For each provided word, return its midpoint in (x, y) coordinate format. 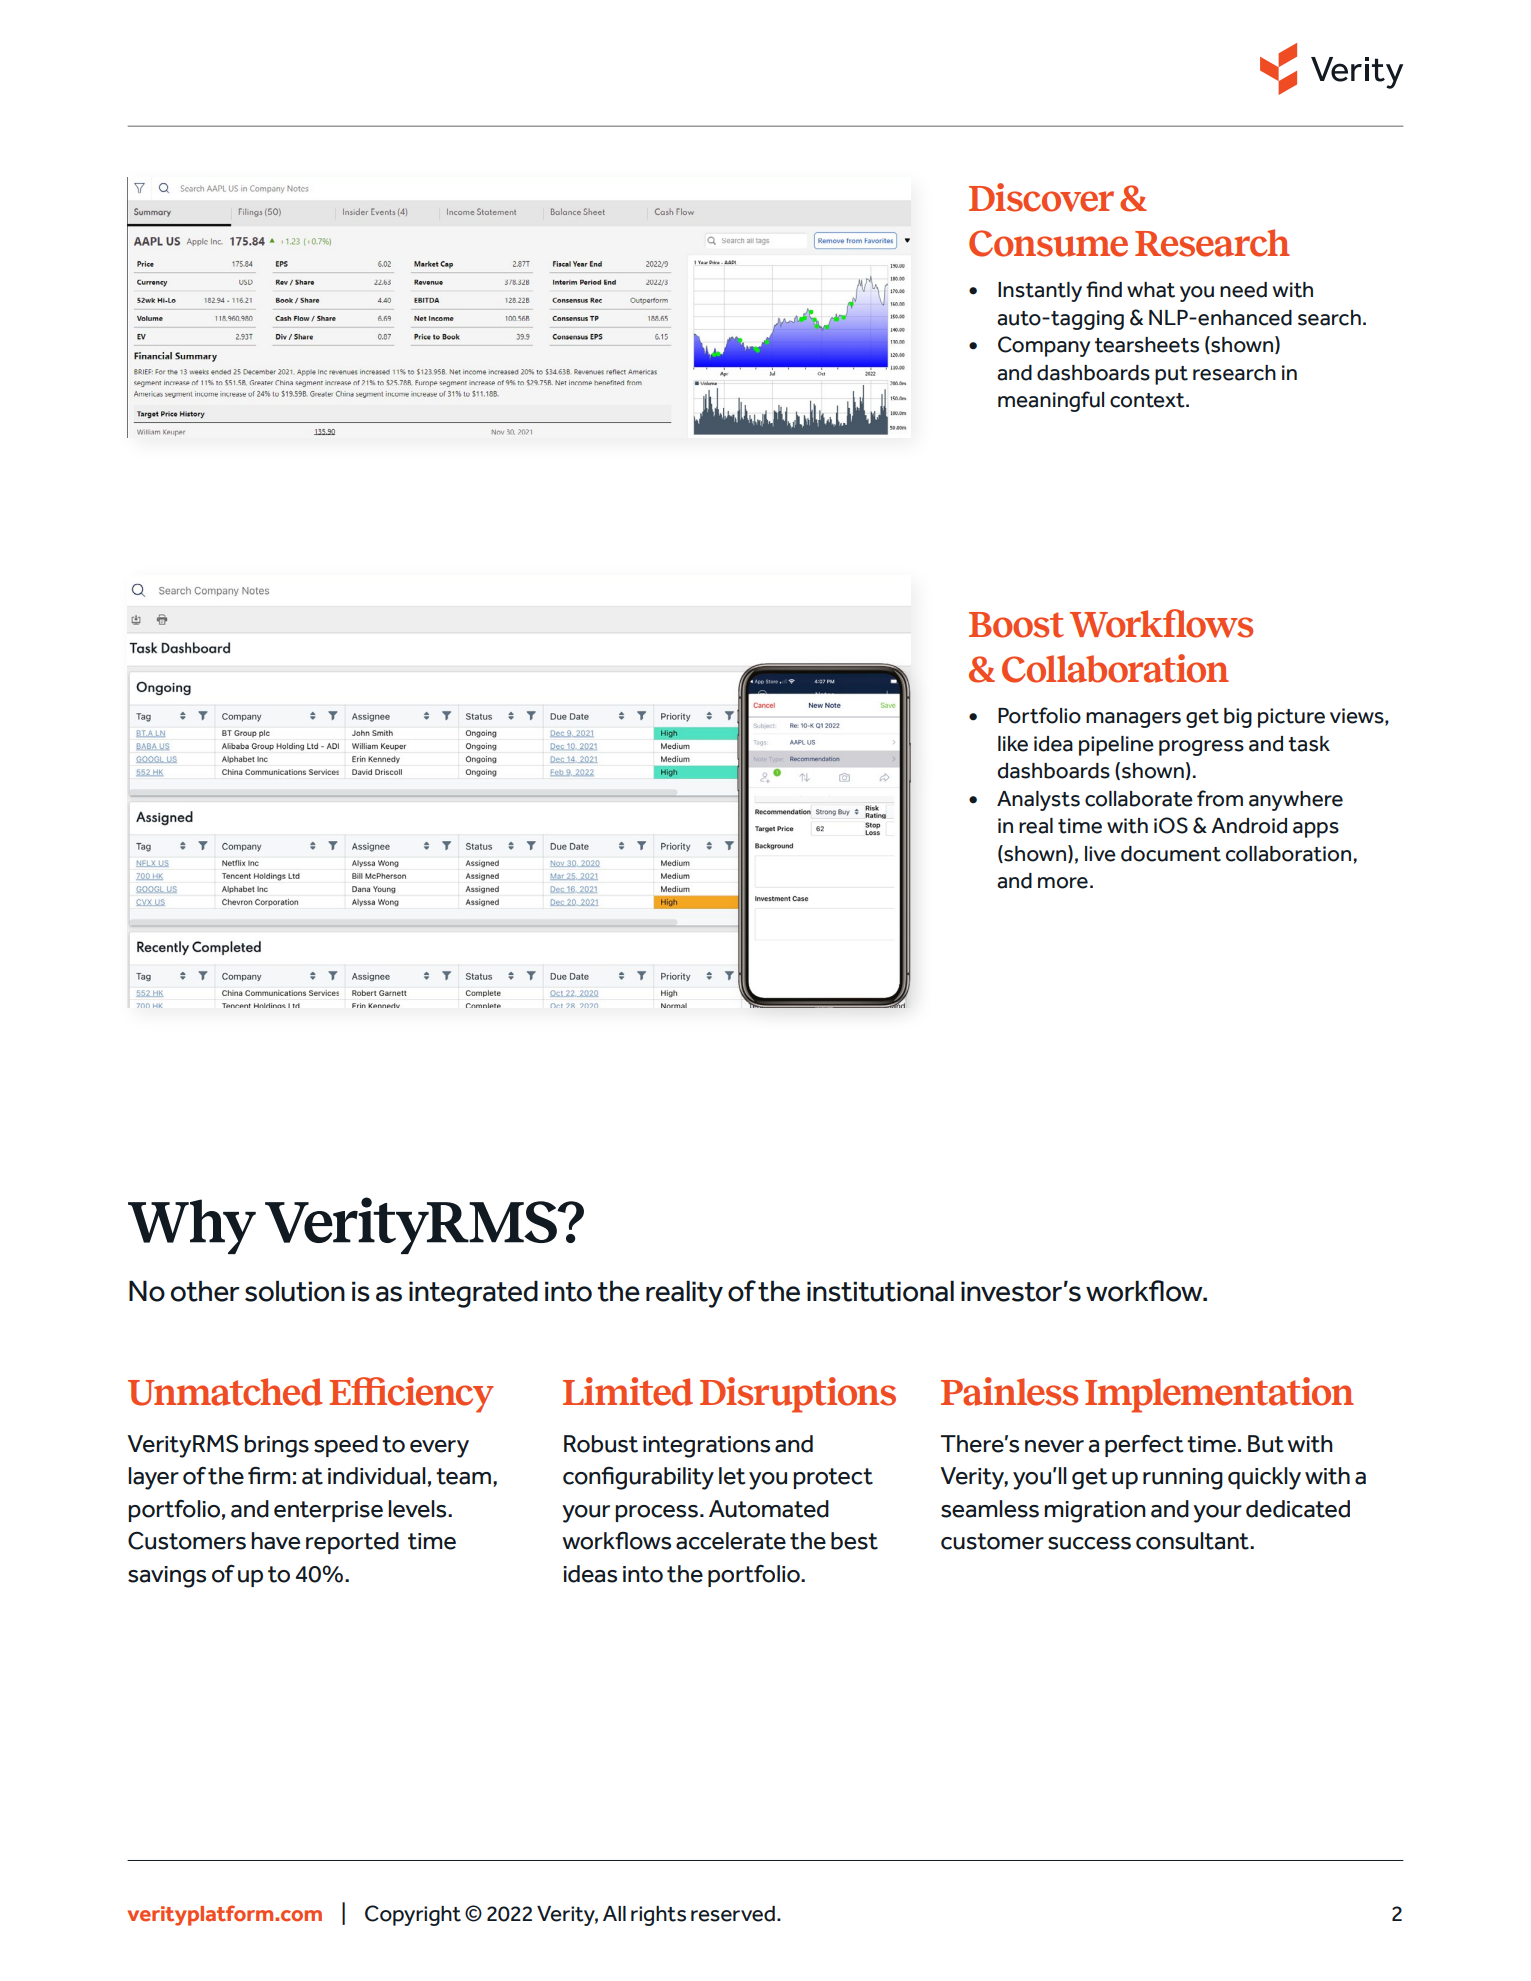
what (1151, 290)
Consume (1048, 243)
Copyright (413, 1915)
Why (192, 1226)
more (1063, 883)
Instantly (1040, 292)
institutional (880, 1291)
